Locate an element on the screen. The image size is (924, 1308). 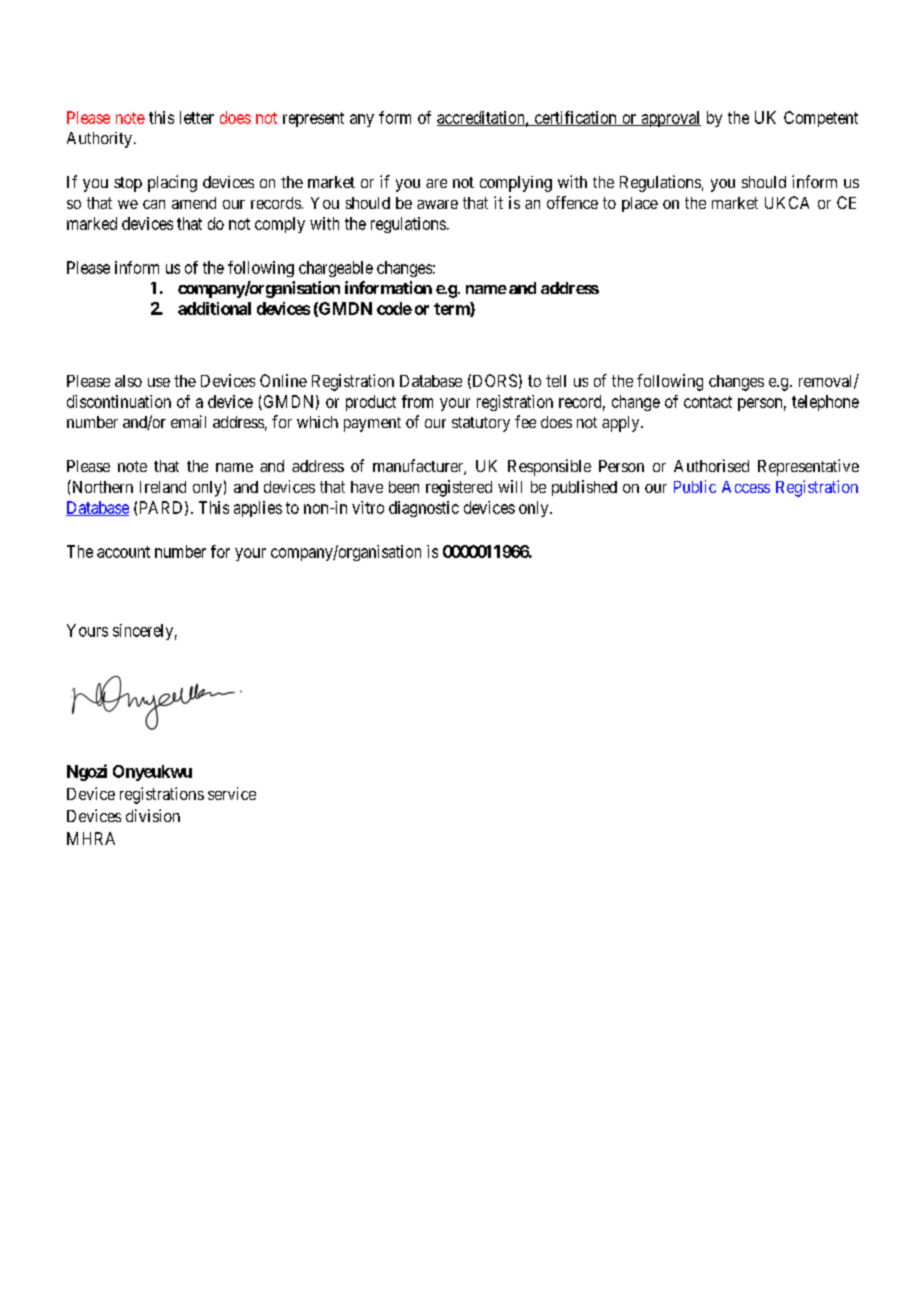
Ireland is located at coordinates (163, 487).
